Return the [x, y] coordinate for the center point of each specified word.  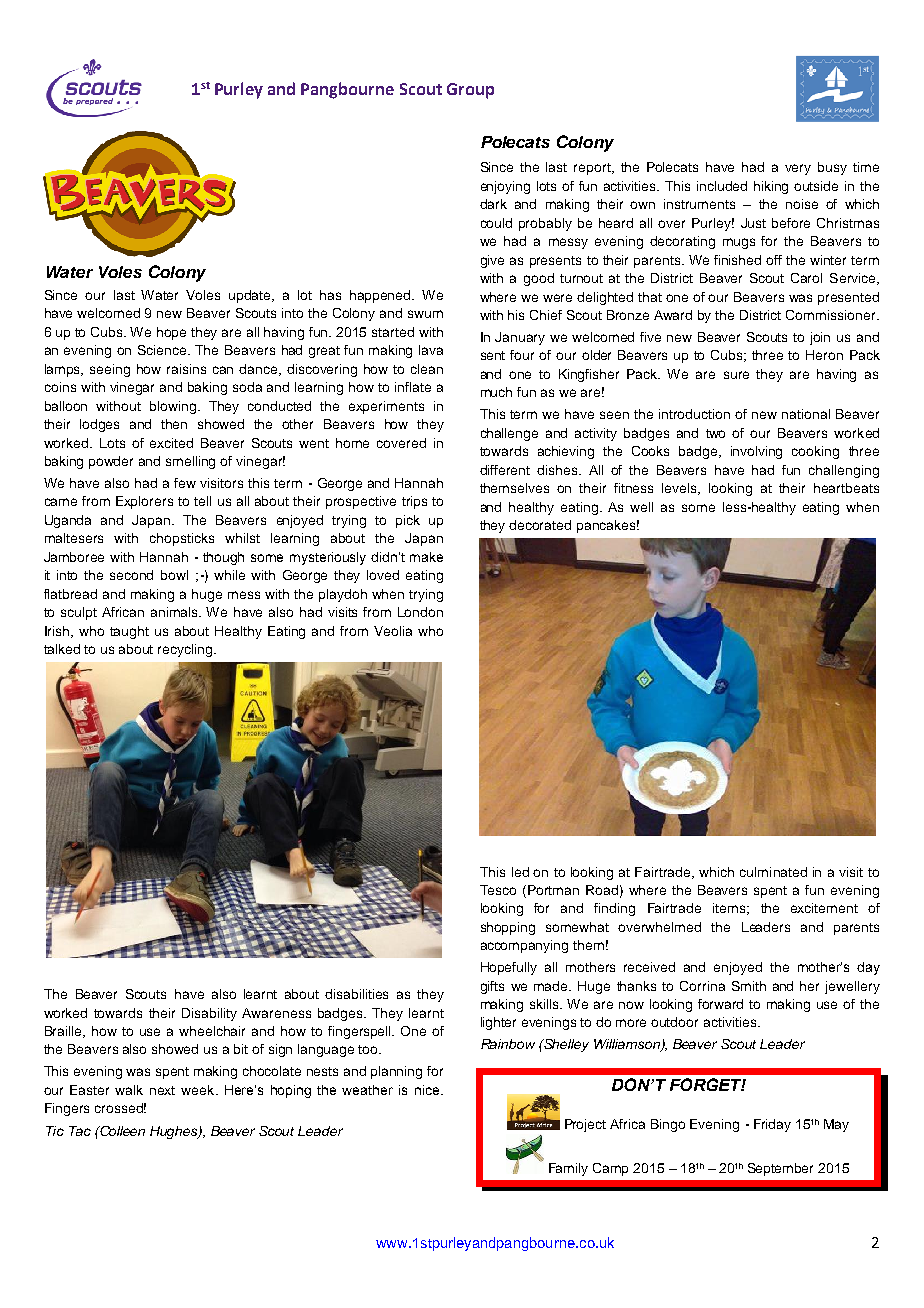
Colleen [121, 1131]
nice [428, 1090]
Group [470, 91]
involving [756, 452]
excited [171, 443]
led [520, 872]
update [251, 296]
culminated [773, 872]
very [798, 169]
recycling [186, 650]
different [505, 470]
